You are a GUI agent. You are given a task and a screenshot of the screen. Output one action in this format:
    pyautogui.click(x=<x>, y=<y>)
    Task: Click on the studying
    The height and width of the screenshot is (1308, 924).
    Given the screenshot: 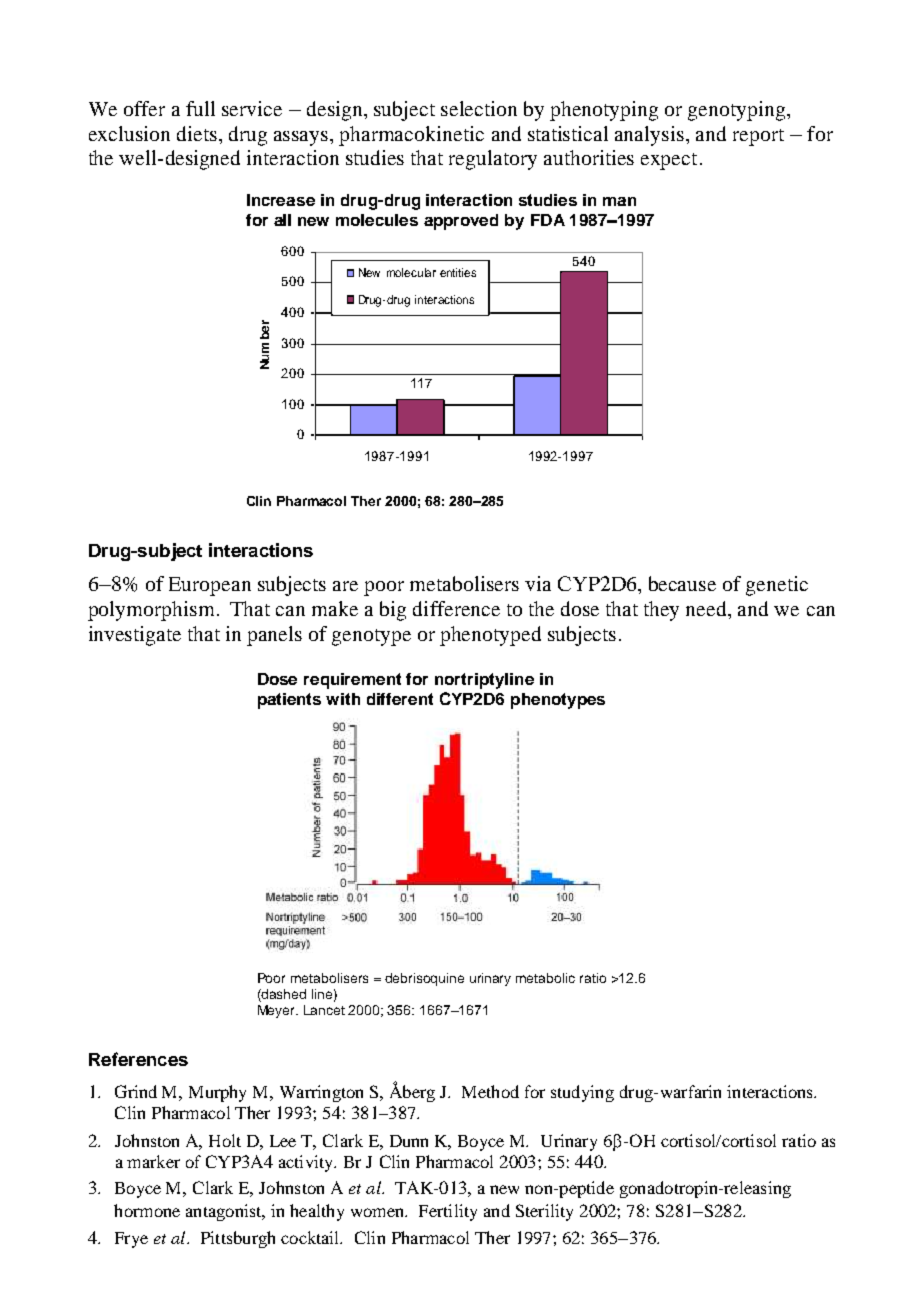 What is the action you would take?
    pyautogui.click(x=582, y=1093)
